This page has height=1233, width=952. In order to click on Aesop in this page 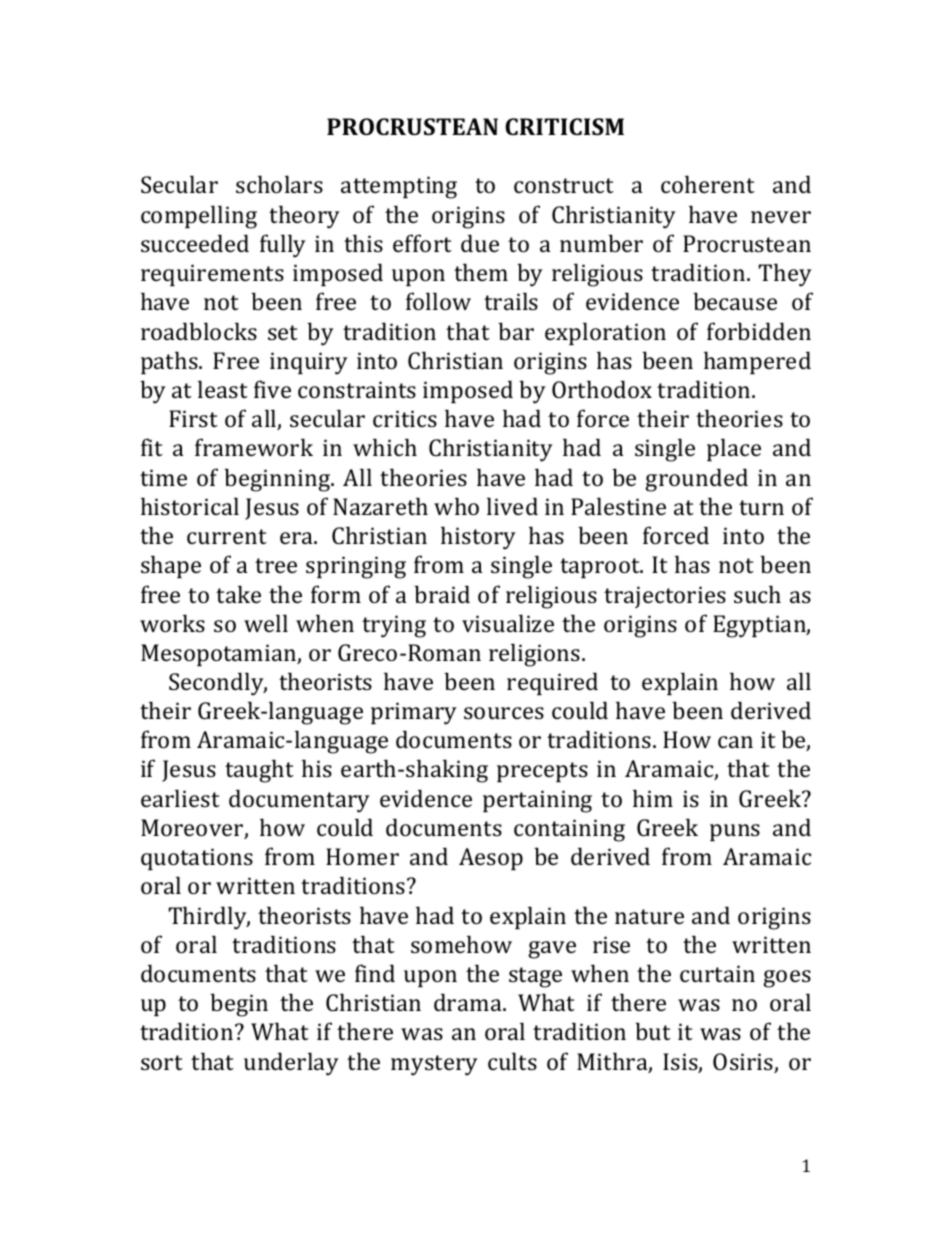, I will do `click(491, 859)`.
